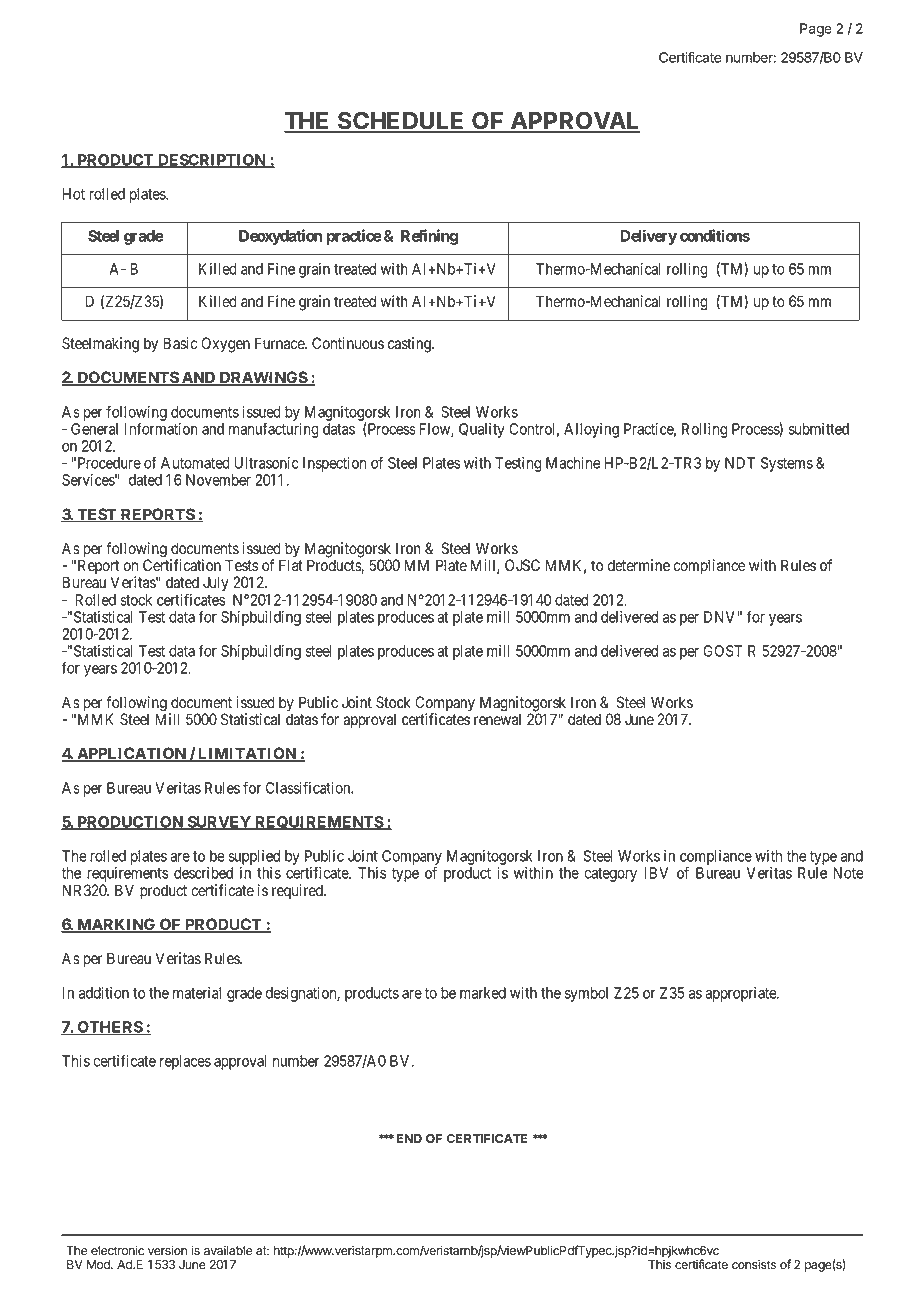 This screenshot has height=1308, width=924. What do you see at coordinates (722, 651) in the screenshot?
I see `GOST` at bounding box center [722, 651].
